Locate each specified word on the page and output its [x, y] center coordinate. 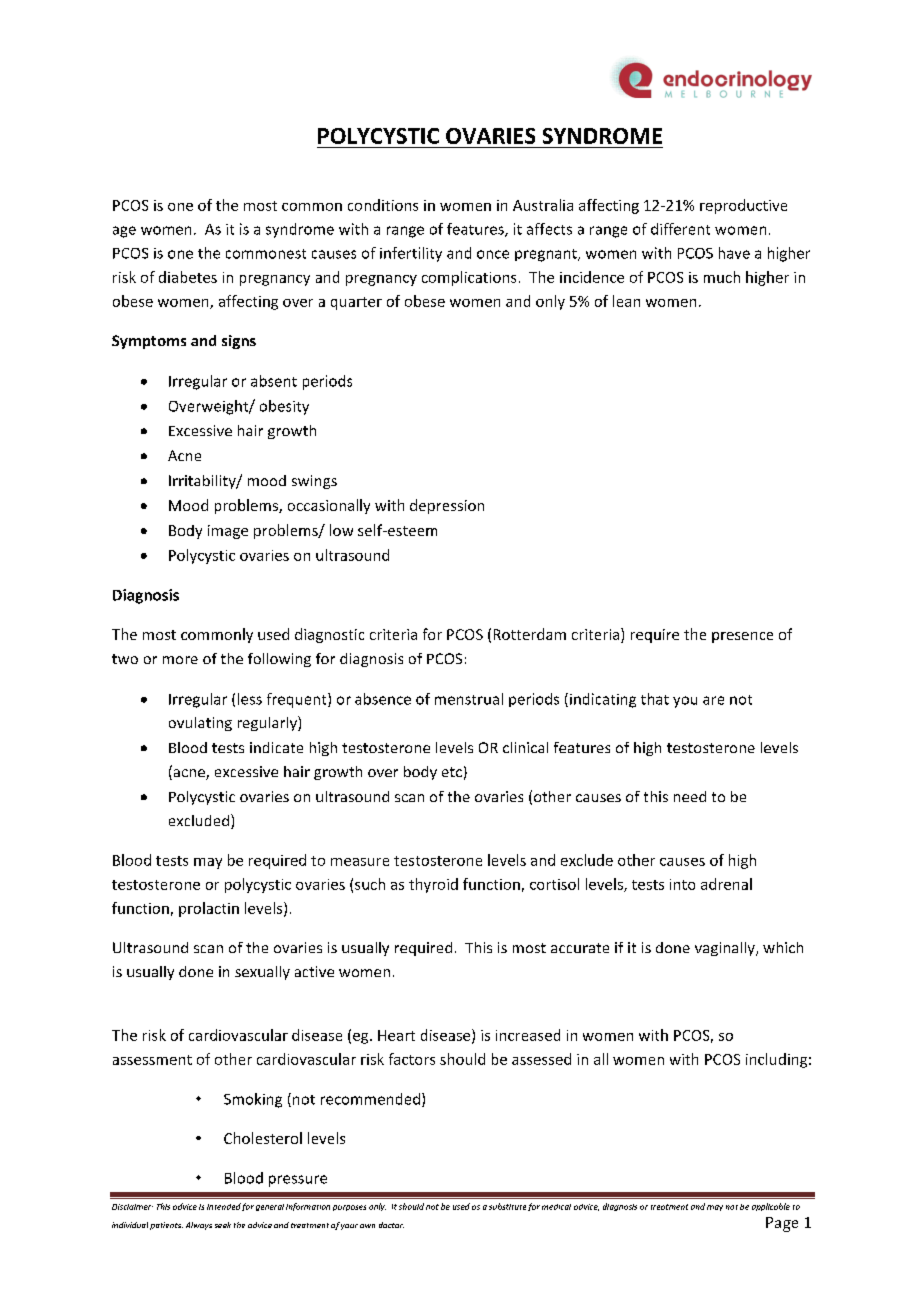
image [228, 532]
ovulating [200, 724]
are [713, 700]
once [493, 254]
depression [447, 506]
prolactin [209, 909]
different [680, 229]
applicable [771, 1207]
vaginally [726, 949]
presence [742, 637]
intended [224, 1206]
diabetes [188, 277]
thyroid [433, 885]
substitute [507, 1206]
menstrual [469, 699]
